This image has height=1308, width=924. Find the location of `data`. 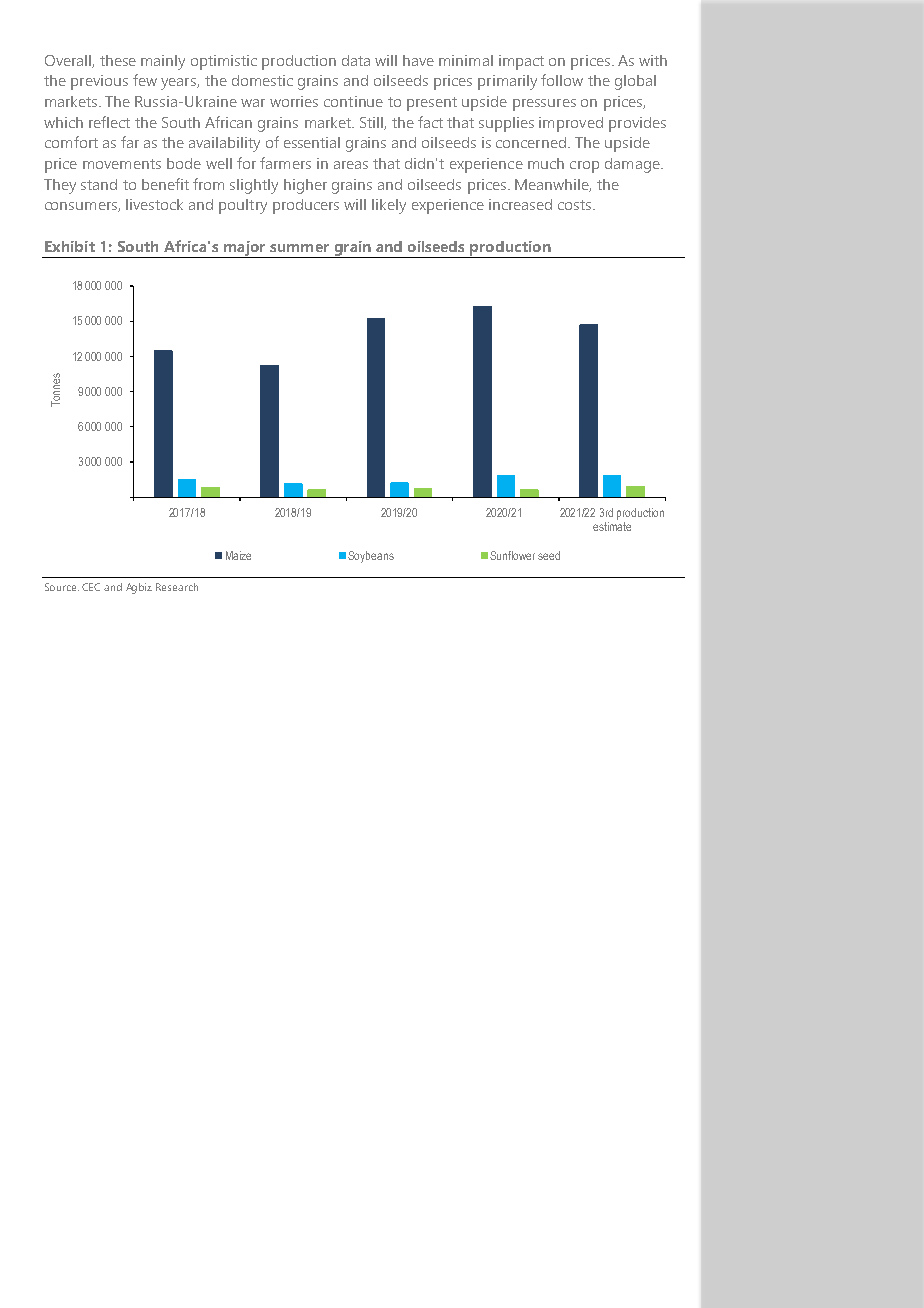

data is located at coordinates (356, 60).
